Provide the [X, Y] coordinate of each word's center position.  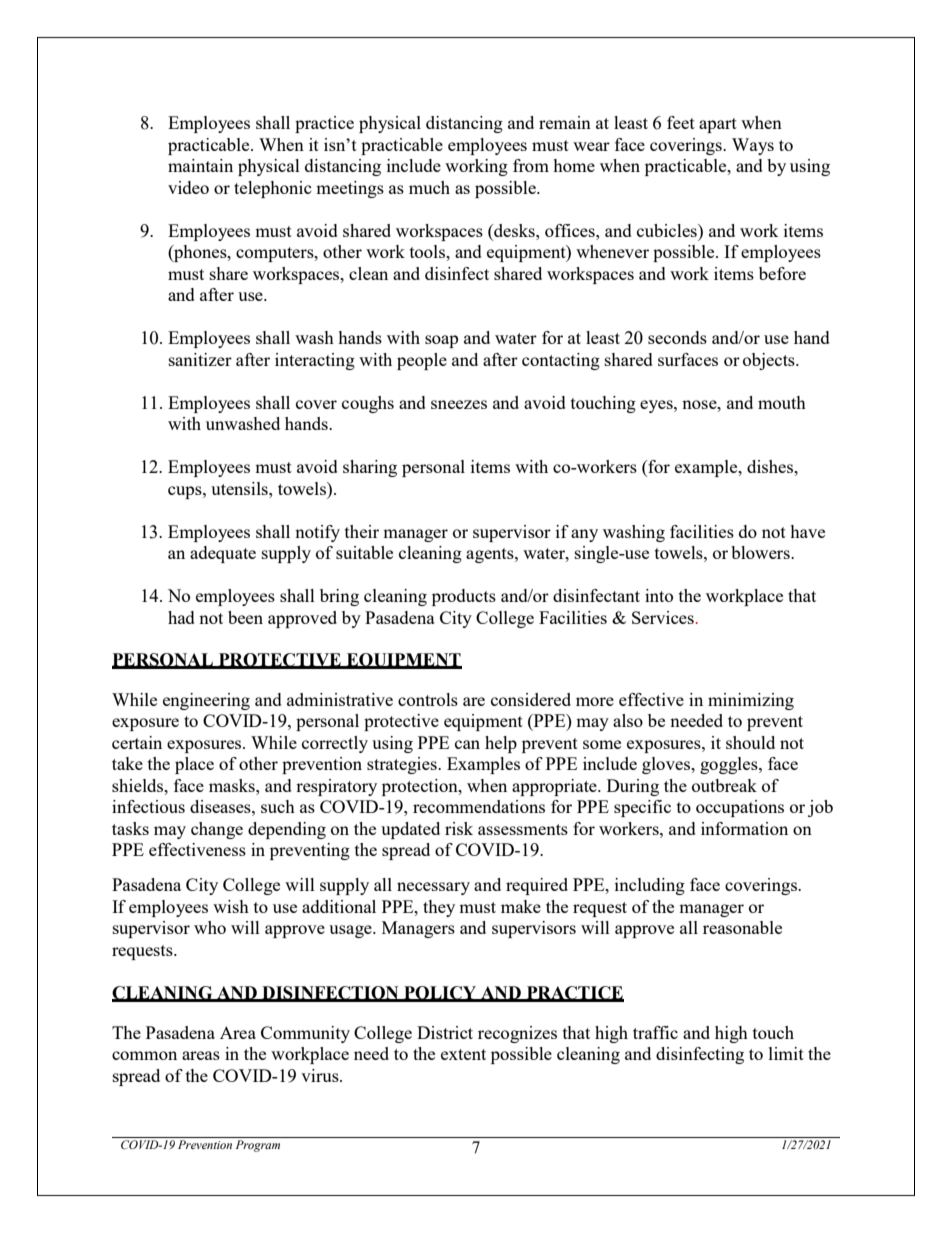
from [531, 165]
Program [258, 1146]
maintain [200, 165]
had [181, 617]
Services [663, 617]
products [464, 597]
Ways [753, 146]
